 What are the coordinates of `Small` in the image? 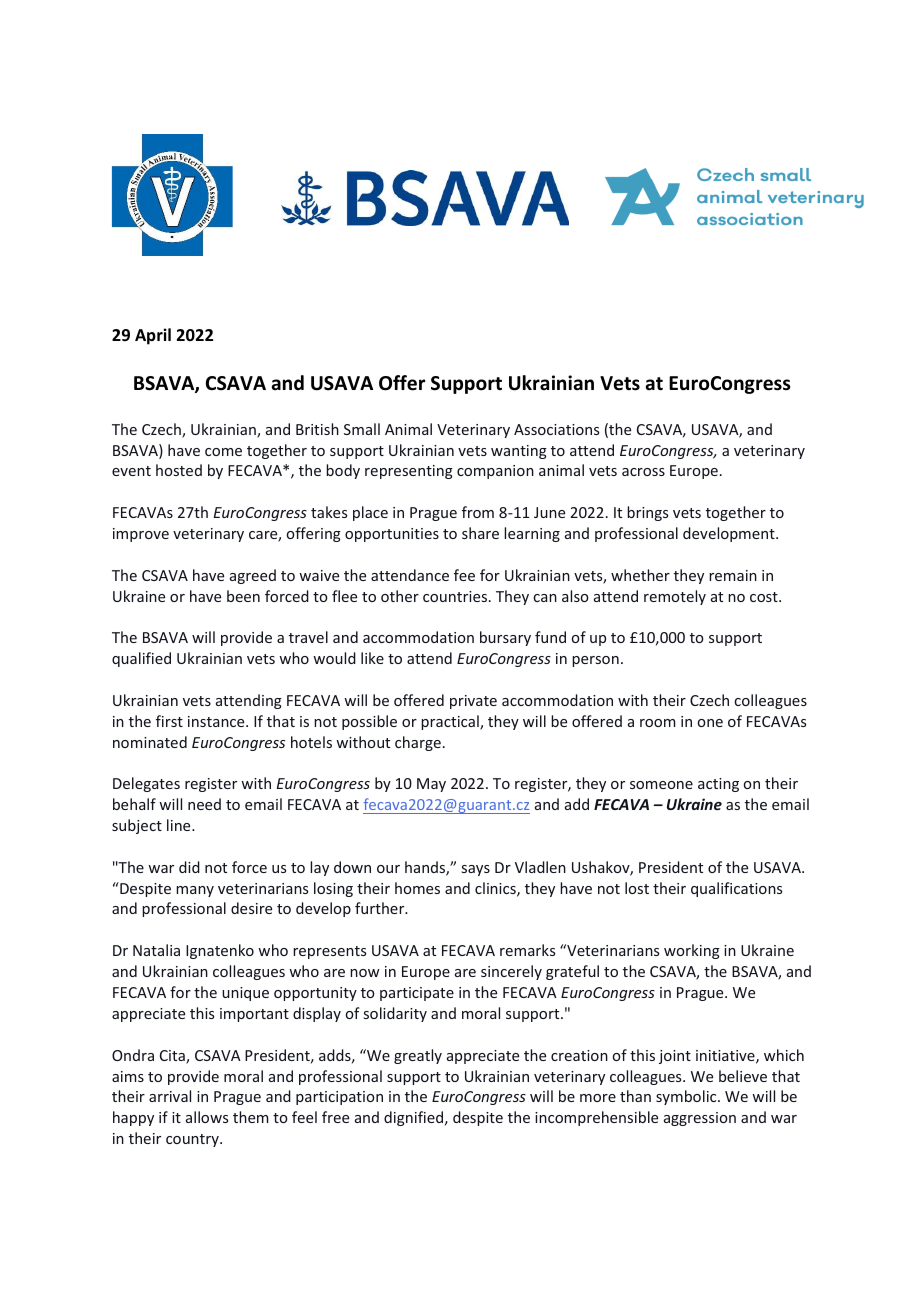 It's located at (362, 429).
